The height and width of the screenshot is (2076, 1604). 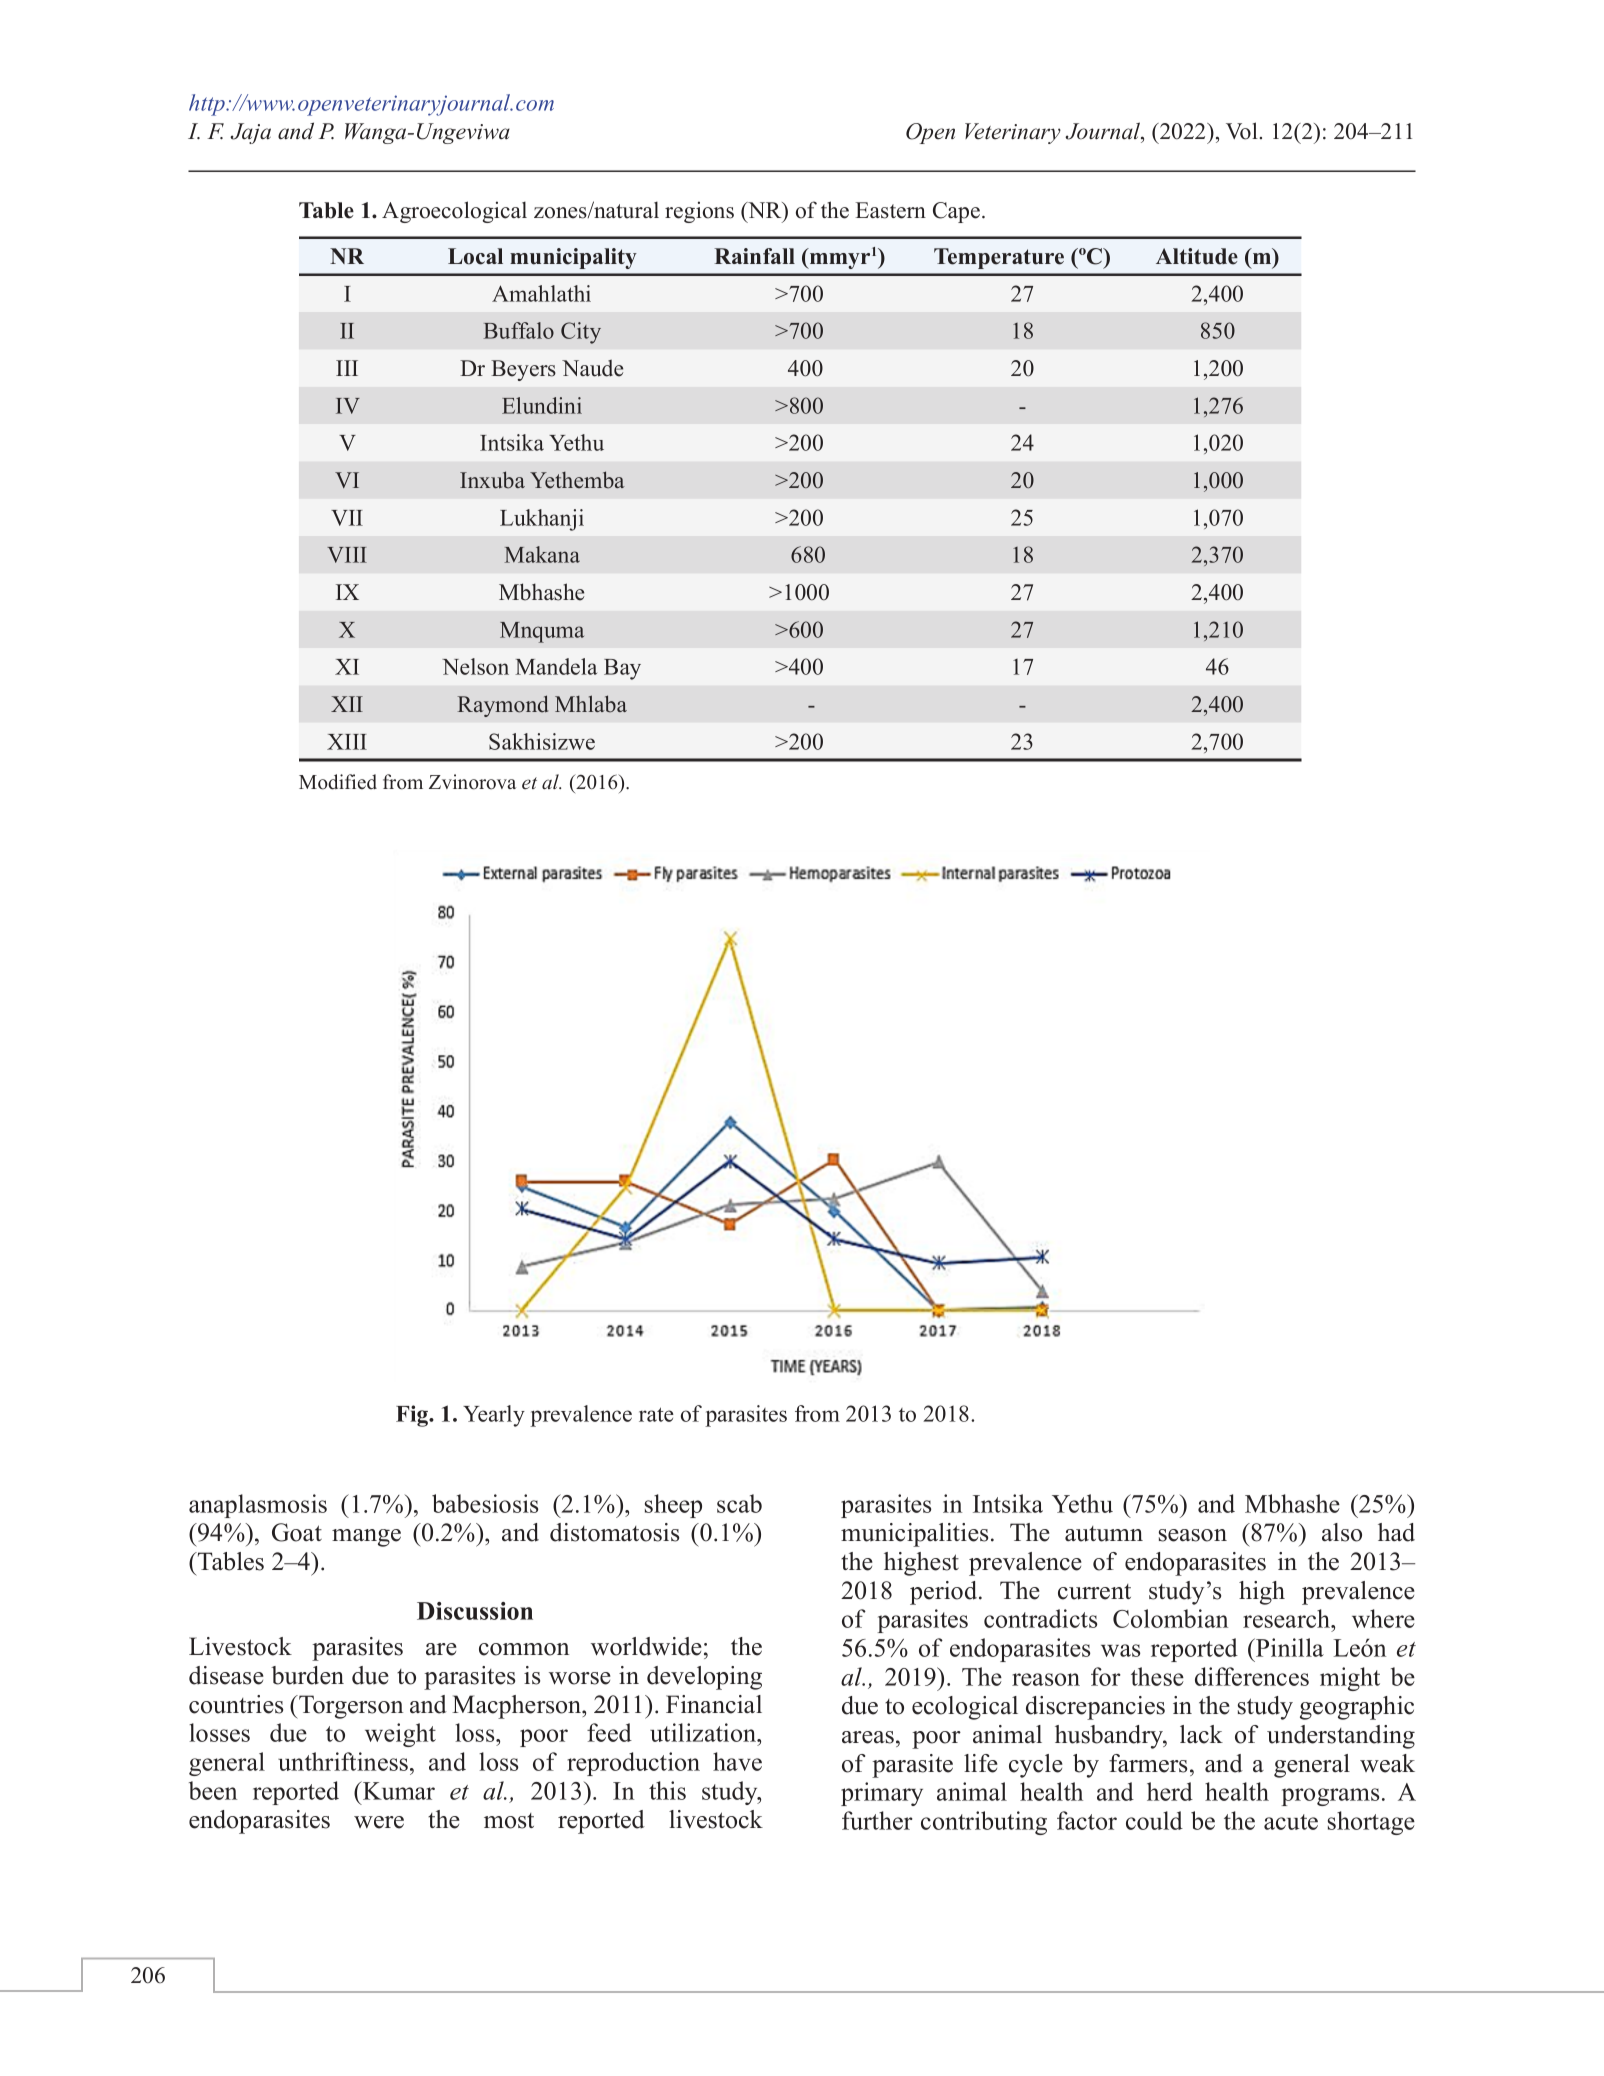 What do you see at coordinates (890, 210) in the screenshot?
I see `Eastern` at bounding box center [890, 210].
